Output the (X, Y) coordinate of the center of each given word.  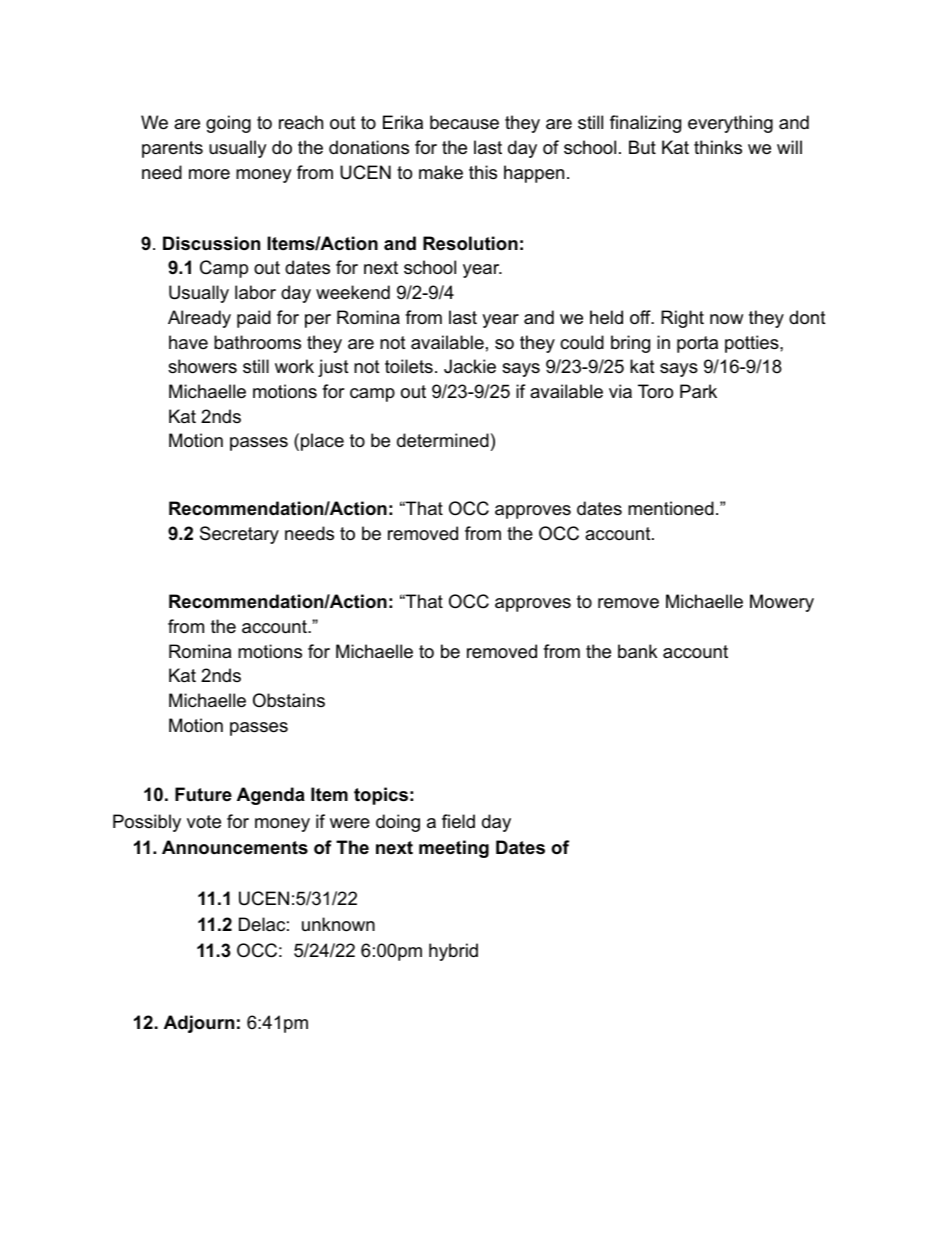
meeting (454, 849)
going (228, 124)
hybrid (453, 952)
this (483, 172)
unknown (338, 924)
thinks (718, 147)
